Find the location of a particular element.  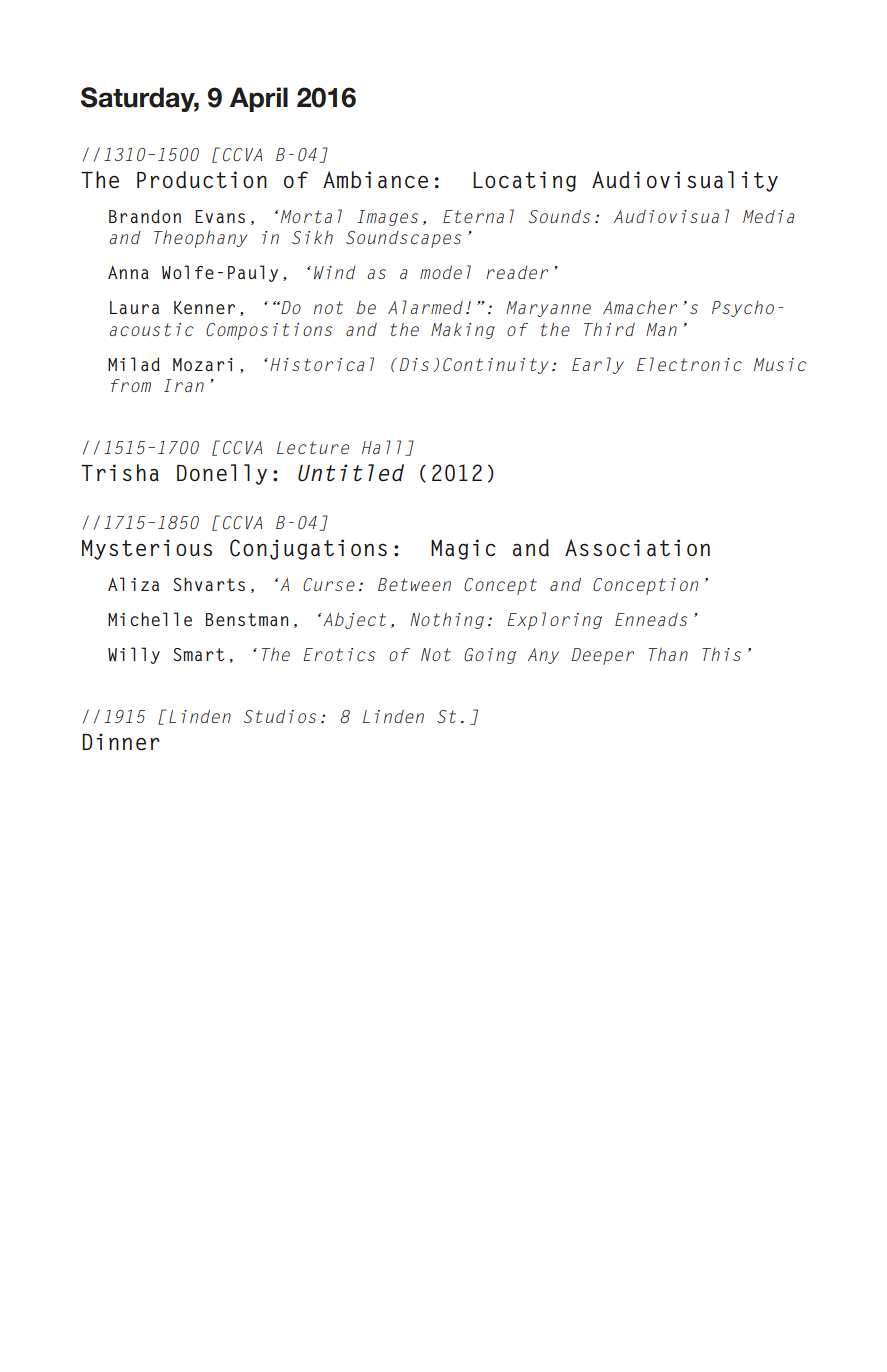

Going is located at coordinates (490, 656).
